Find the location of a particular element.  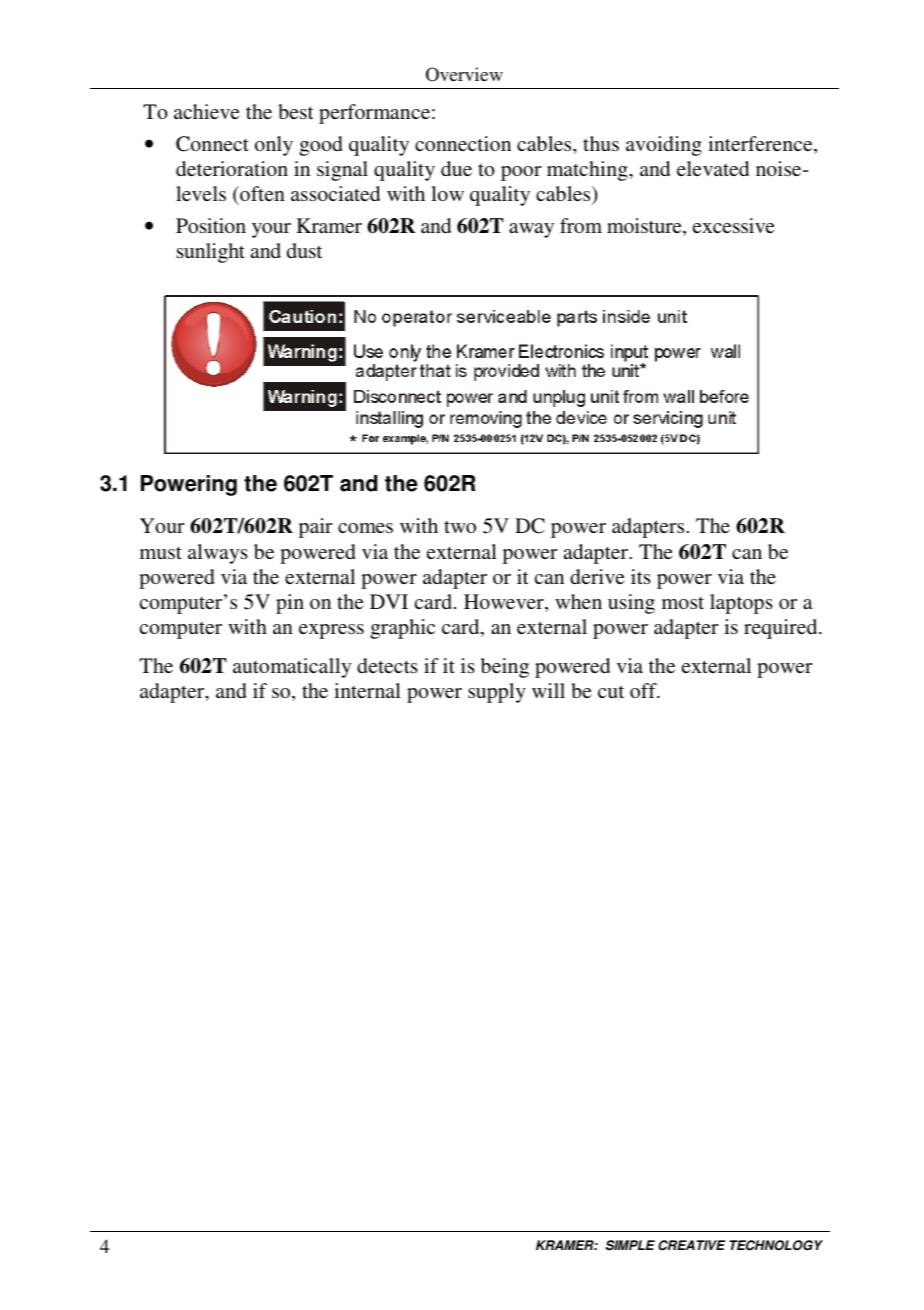

two is located at coordinates (460, 526).
